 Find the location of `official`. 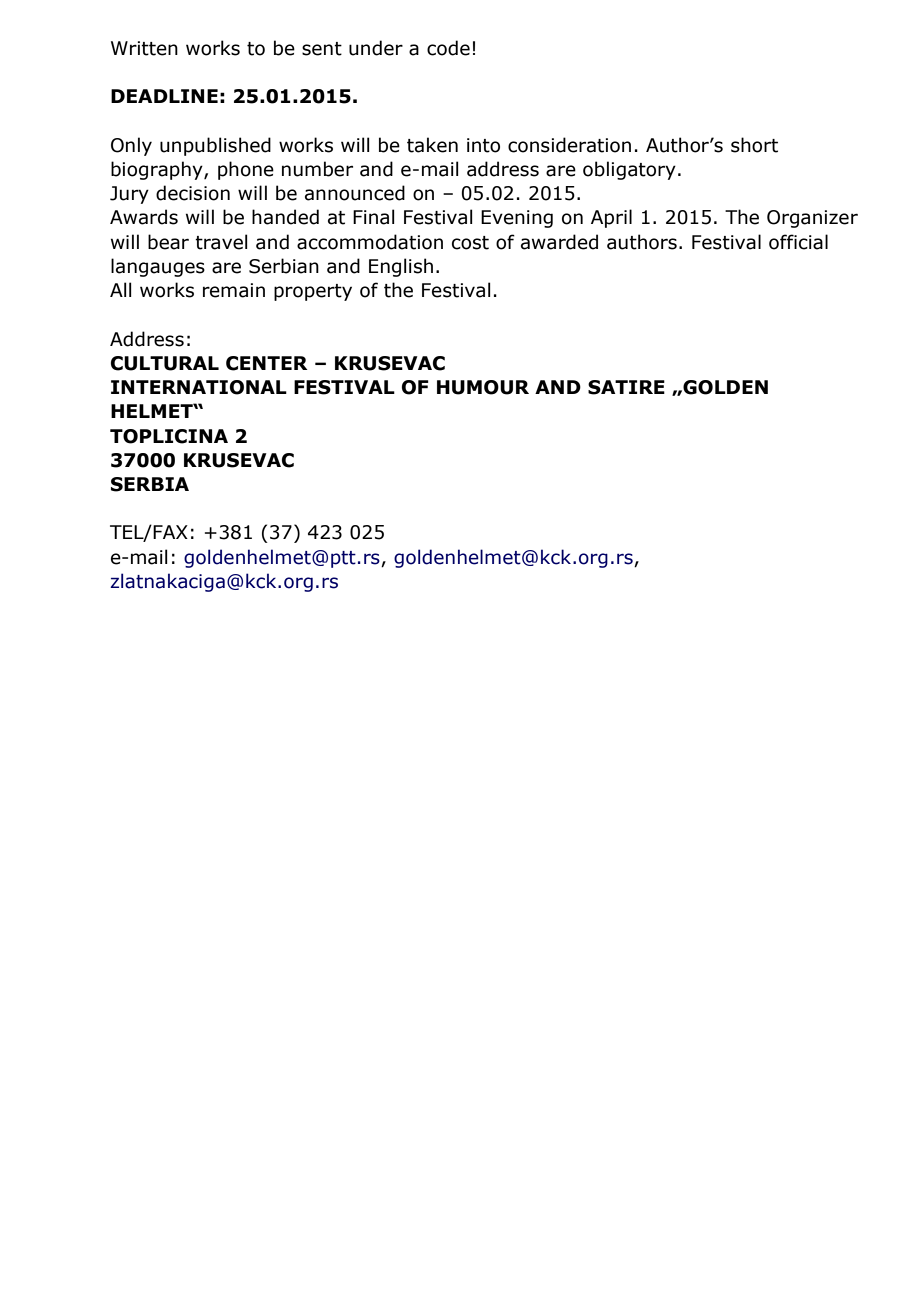

official is located at coordinates (798, 242).
